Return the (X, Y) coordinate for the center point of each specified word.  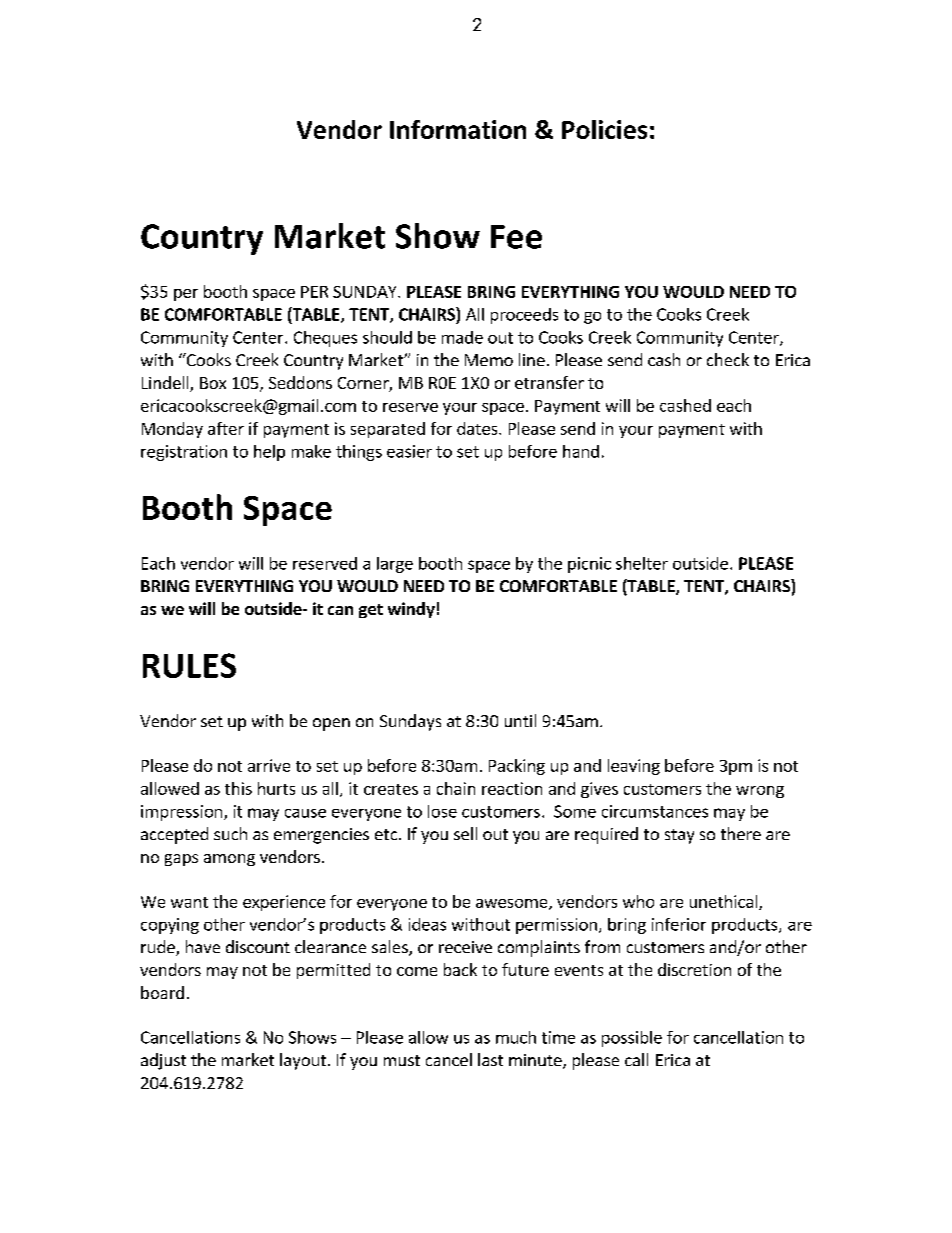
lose (442, 811)
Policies (604, 129)
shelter (642, 563)
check (728, 359)
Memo (489, 360)
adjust (163, 1061)
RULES (189, 665)
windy (411, 610)
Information (458, 129)
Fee (516, 237)
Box (213, 383)
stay (679, 836)
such (230, 833)
